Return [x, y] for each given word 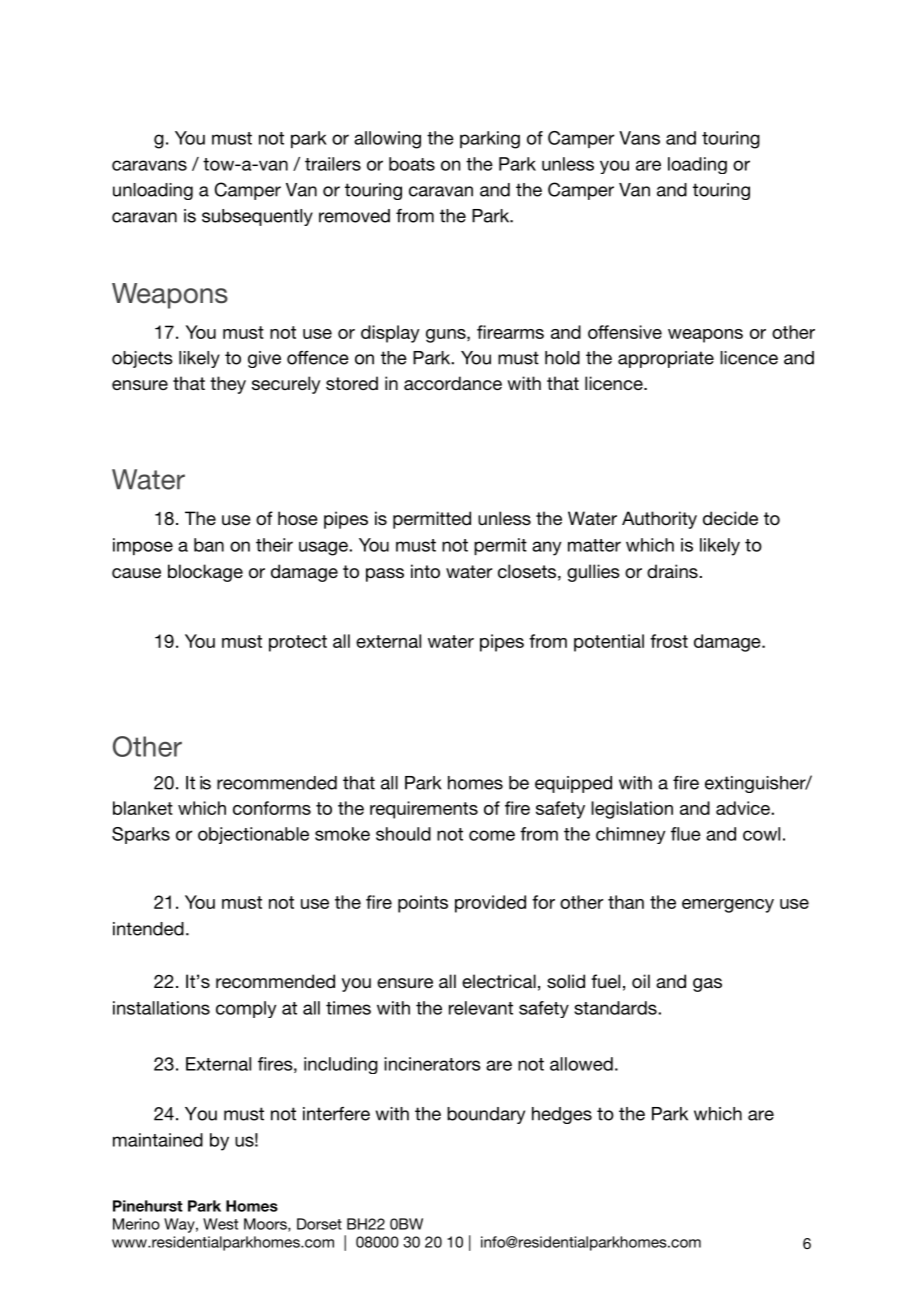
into [425, 571]
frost [669, 641]
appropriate [666, 359]
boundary [486, 1115]
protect [298, 643]
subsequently [257, 217]
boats [412, 164]
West [220, 1224]
